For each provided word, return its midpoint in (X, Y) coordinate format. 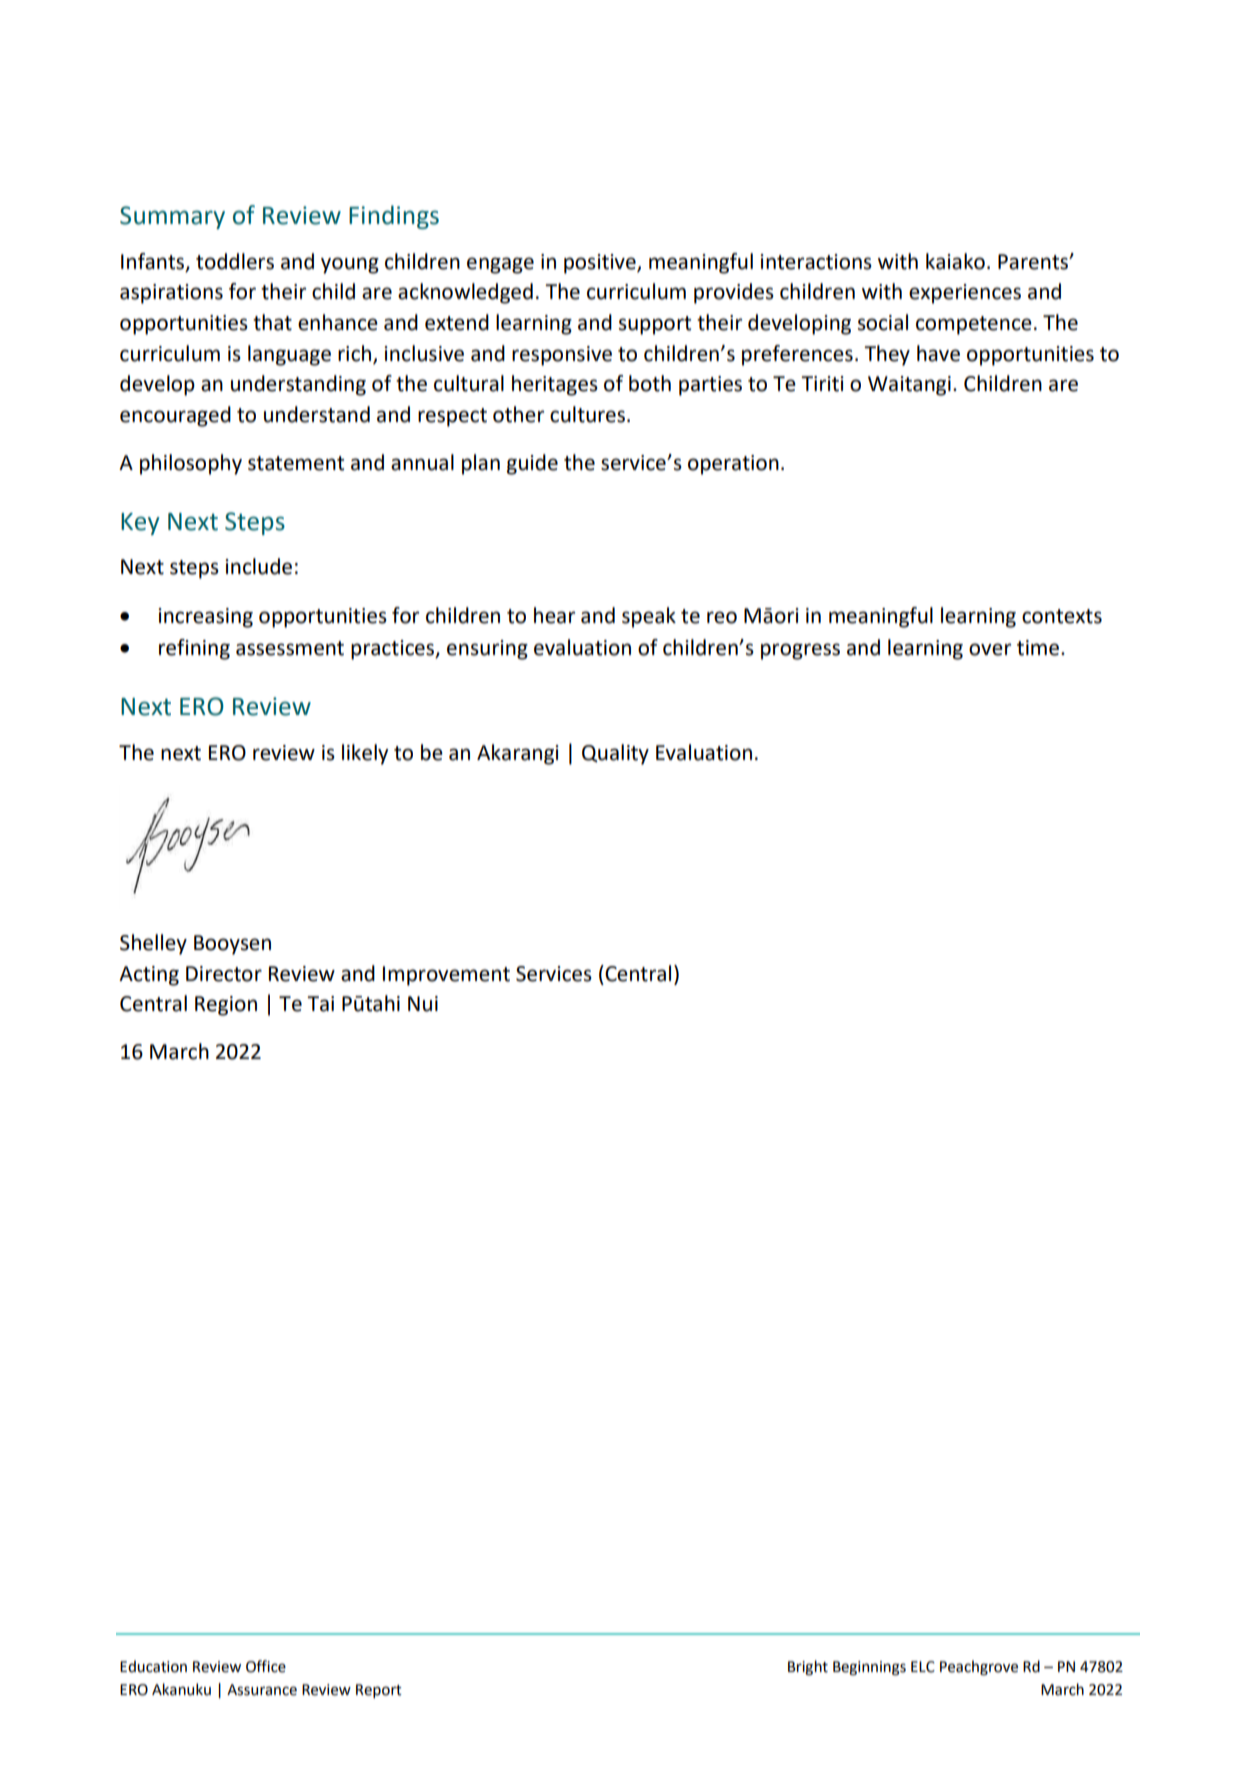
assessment (290, 648)
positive (601, 264)
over (990, 649)
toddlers (235, 261)
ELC (923, 1667)
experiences (965, 294)
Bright (808, 1667)
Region (226, 1006)
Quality (615, 754)
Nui (423, 1004)
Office (266, 1666)
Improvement (446, 976)
